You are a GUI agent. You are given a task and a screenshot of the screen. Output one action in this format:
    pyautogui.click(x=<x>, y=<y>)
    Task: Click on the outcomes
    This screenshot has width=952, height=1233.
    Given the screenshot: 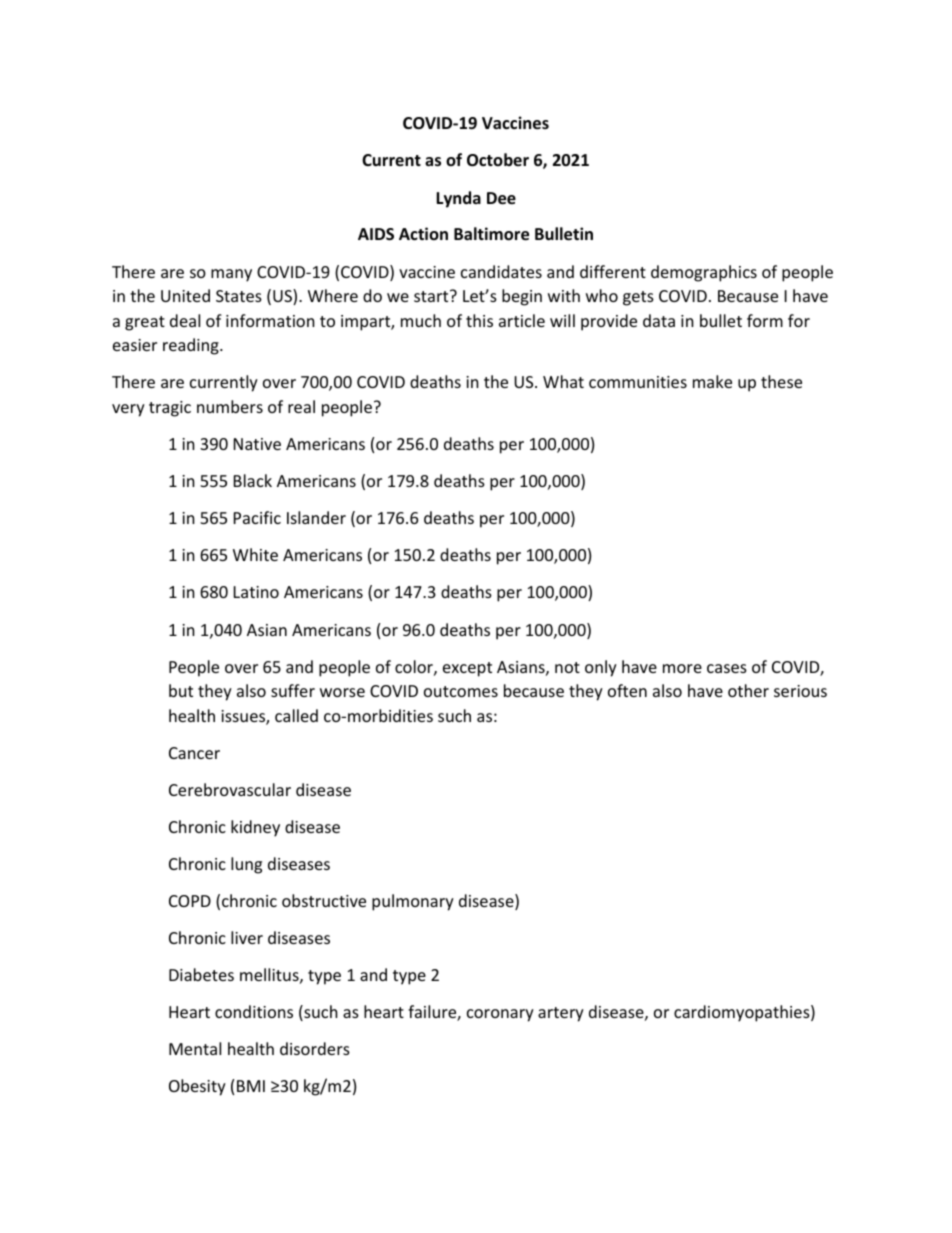 What is the action you would take?
    pyautogui.click(x=461, y=691)
